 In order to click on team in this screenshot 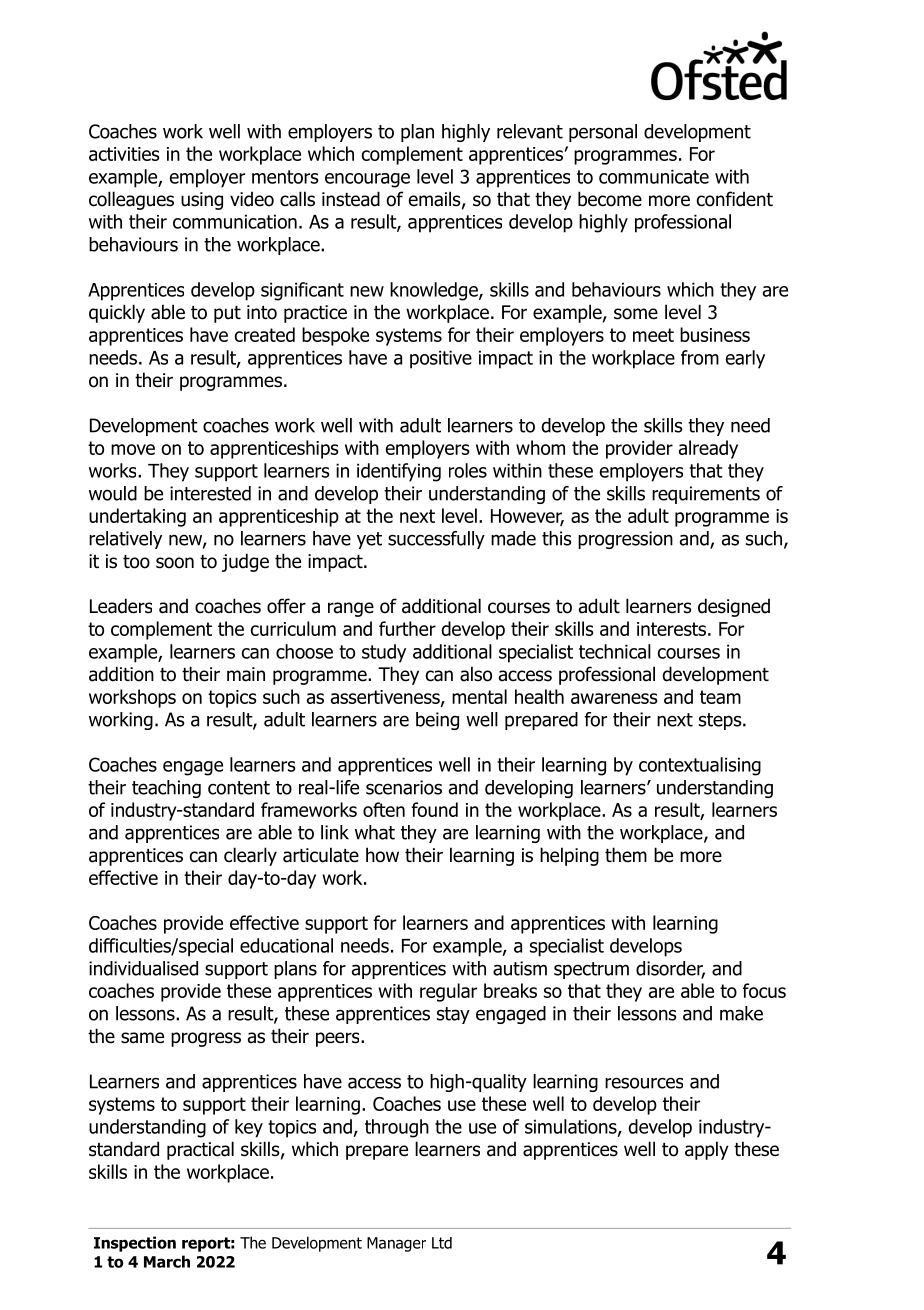, I will do `click(720, 697)`.
